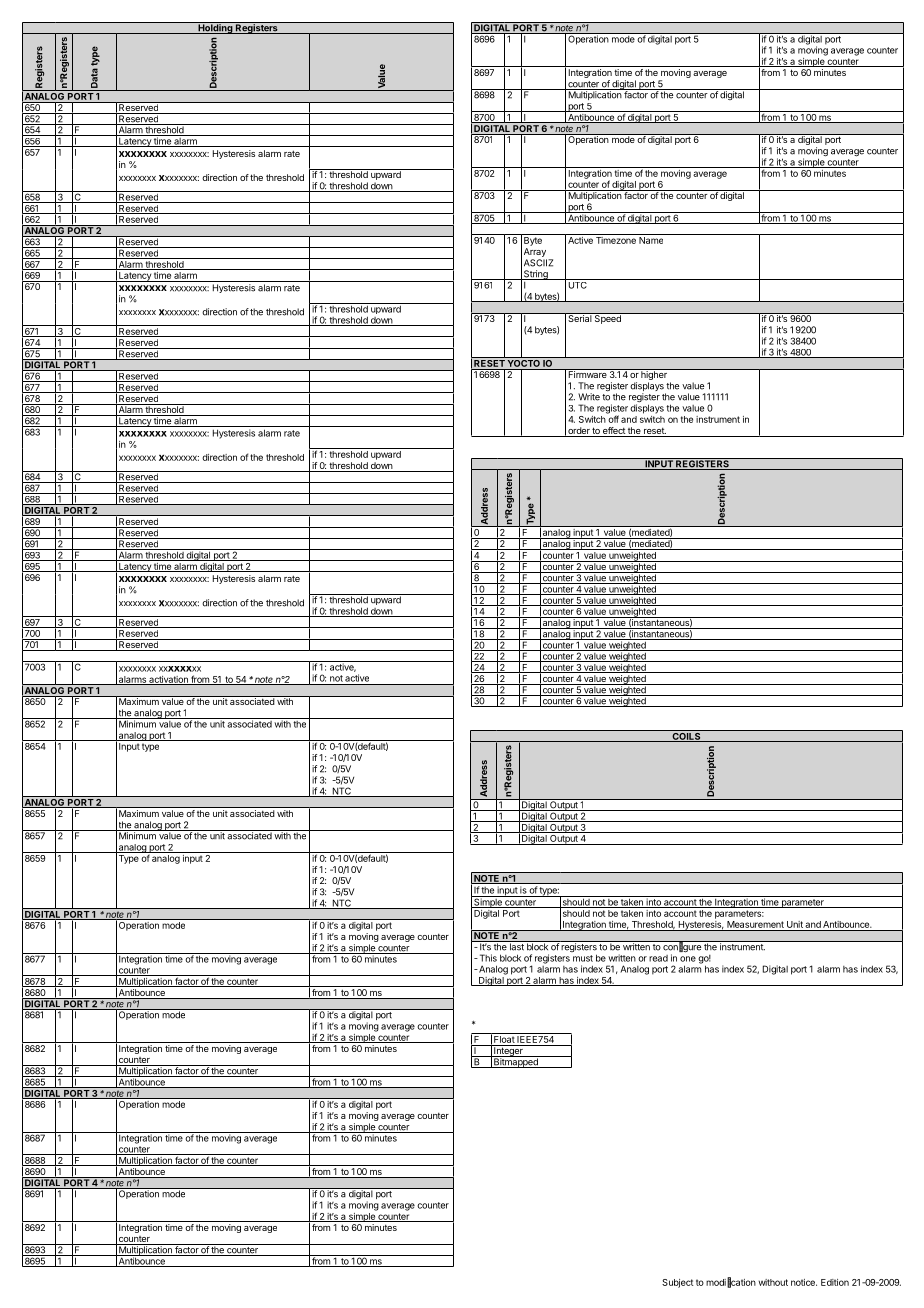  I want to click on Holding, so click(215, 28).
